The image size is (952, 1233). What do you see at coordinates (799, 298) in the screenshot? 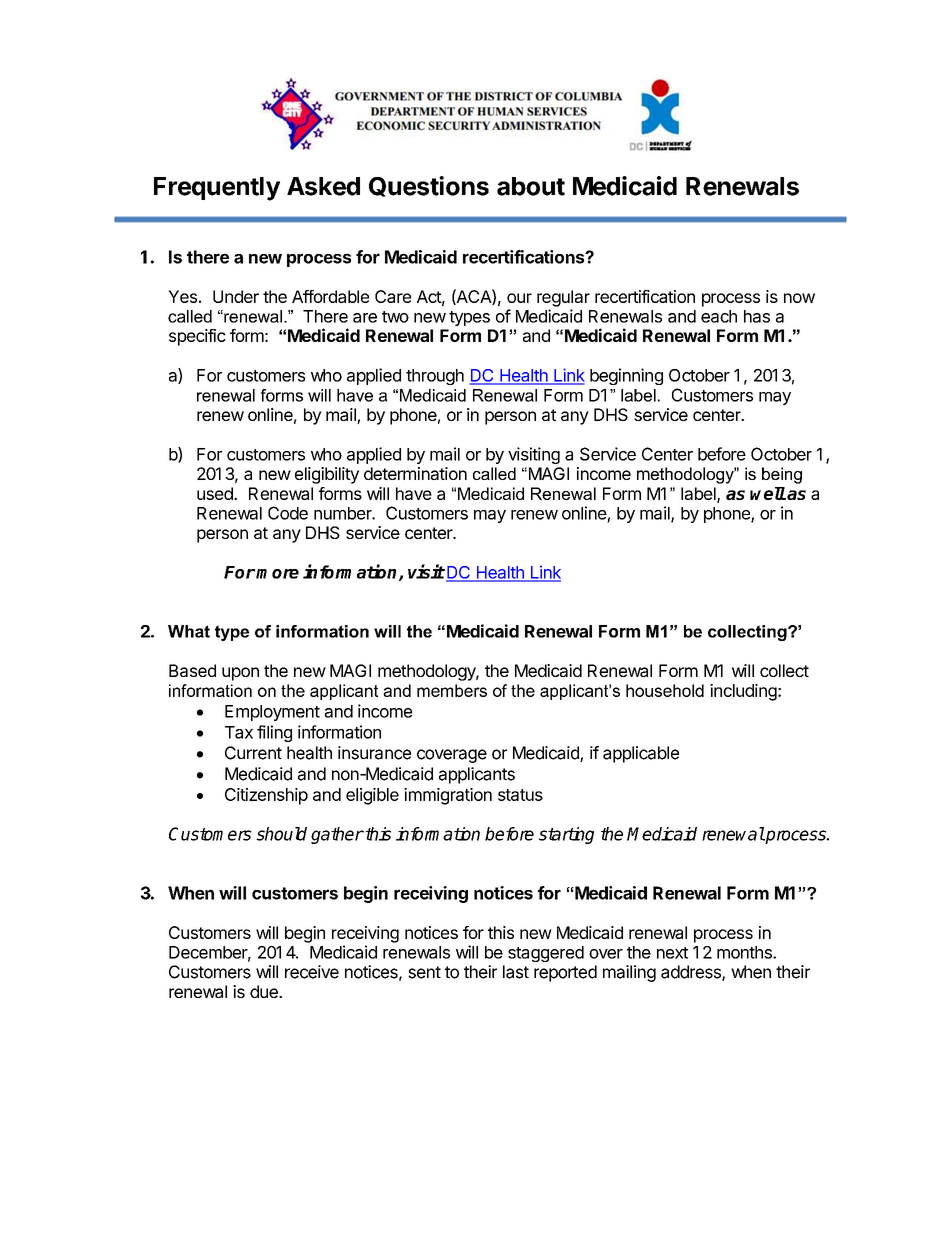
I see `now` at bounding box center [799, 298].
